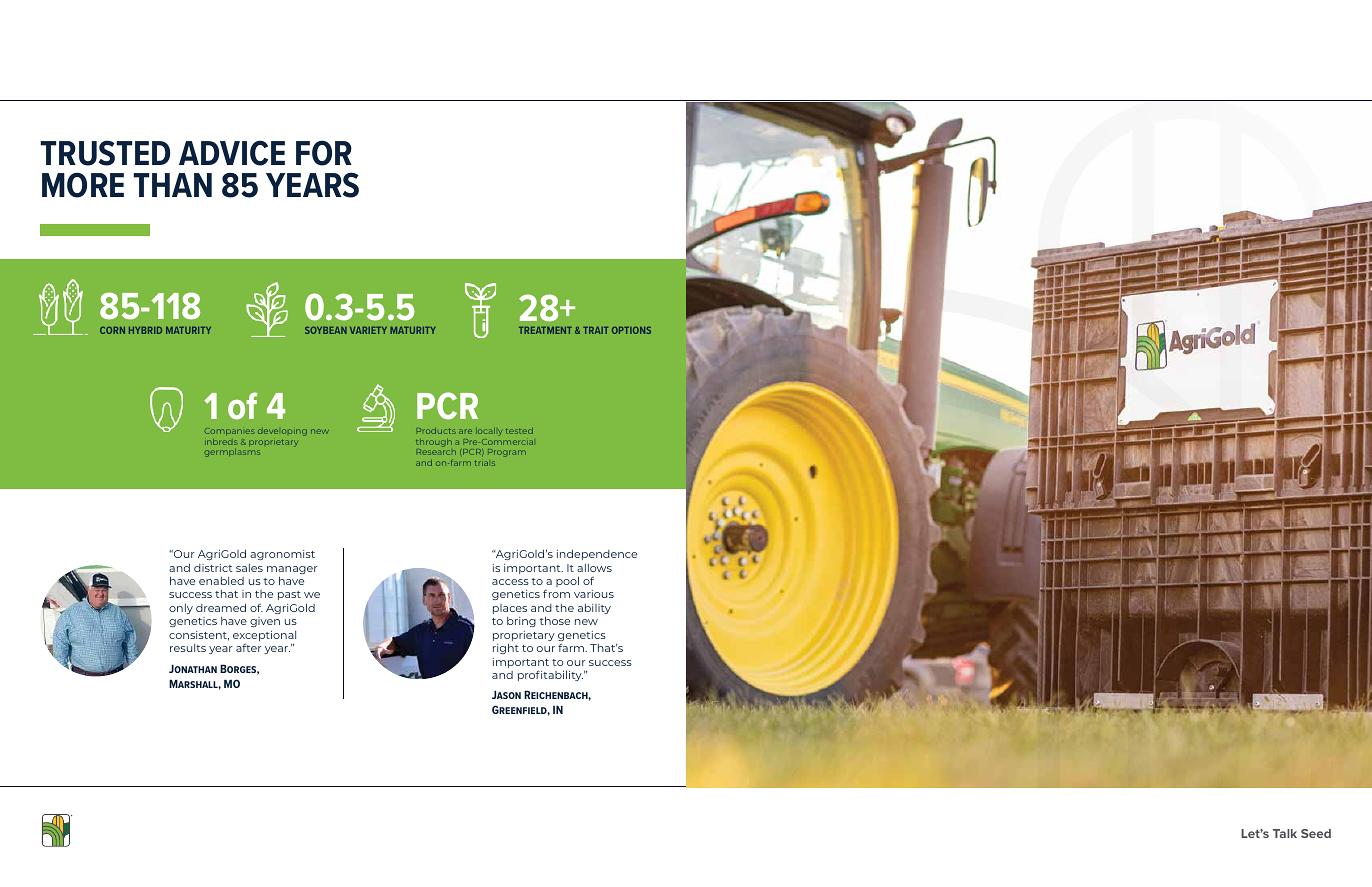  Describe the element at coordinates (631, 330) in the document. I see `OPTIONS` at that location.
